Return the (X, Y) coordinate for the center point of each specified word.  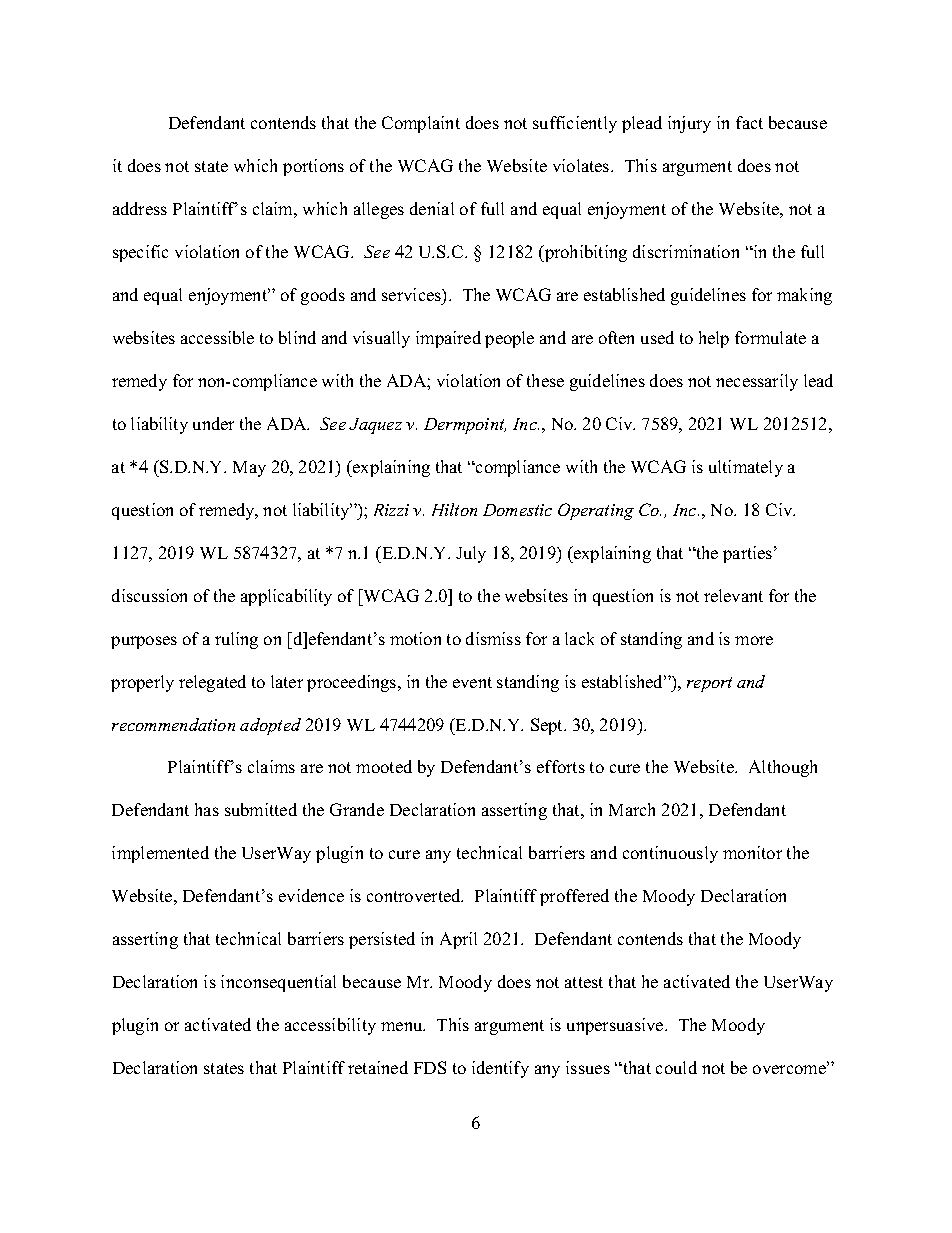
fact (749, 122)
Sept (548, 726)
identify (500, 1069)
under (213, 423)
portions (313, 167)
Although (783, 768)
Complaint (421, 124)
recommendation (173, 724)
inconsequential (278, 983)
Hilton (454, 509)
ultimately (746, 468)
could (676, 1067)
